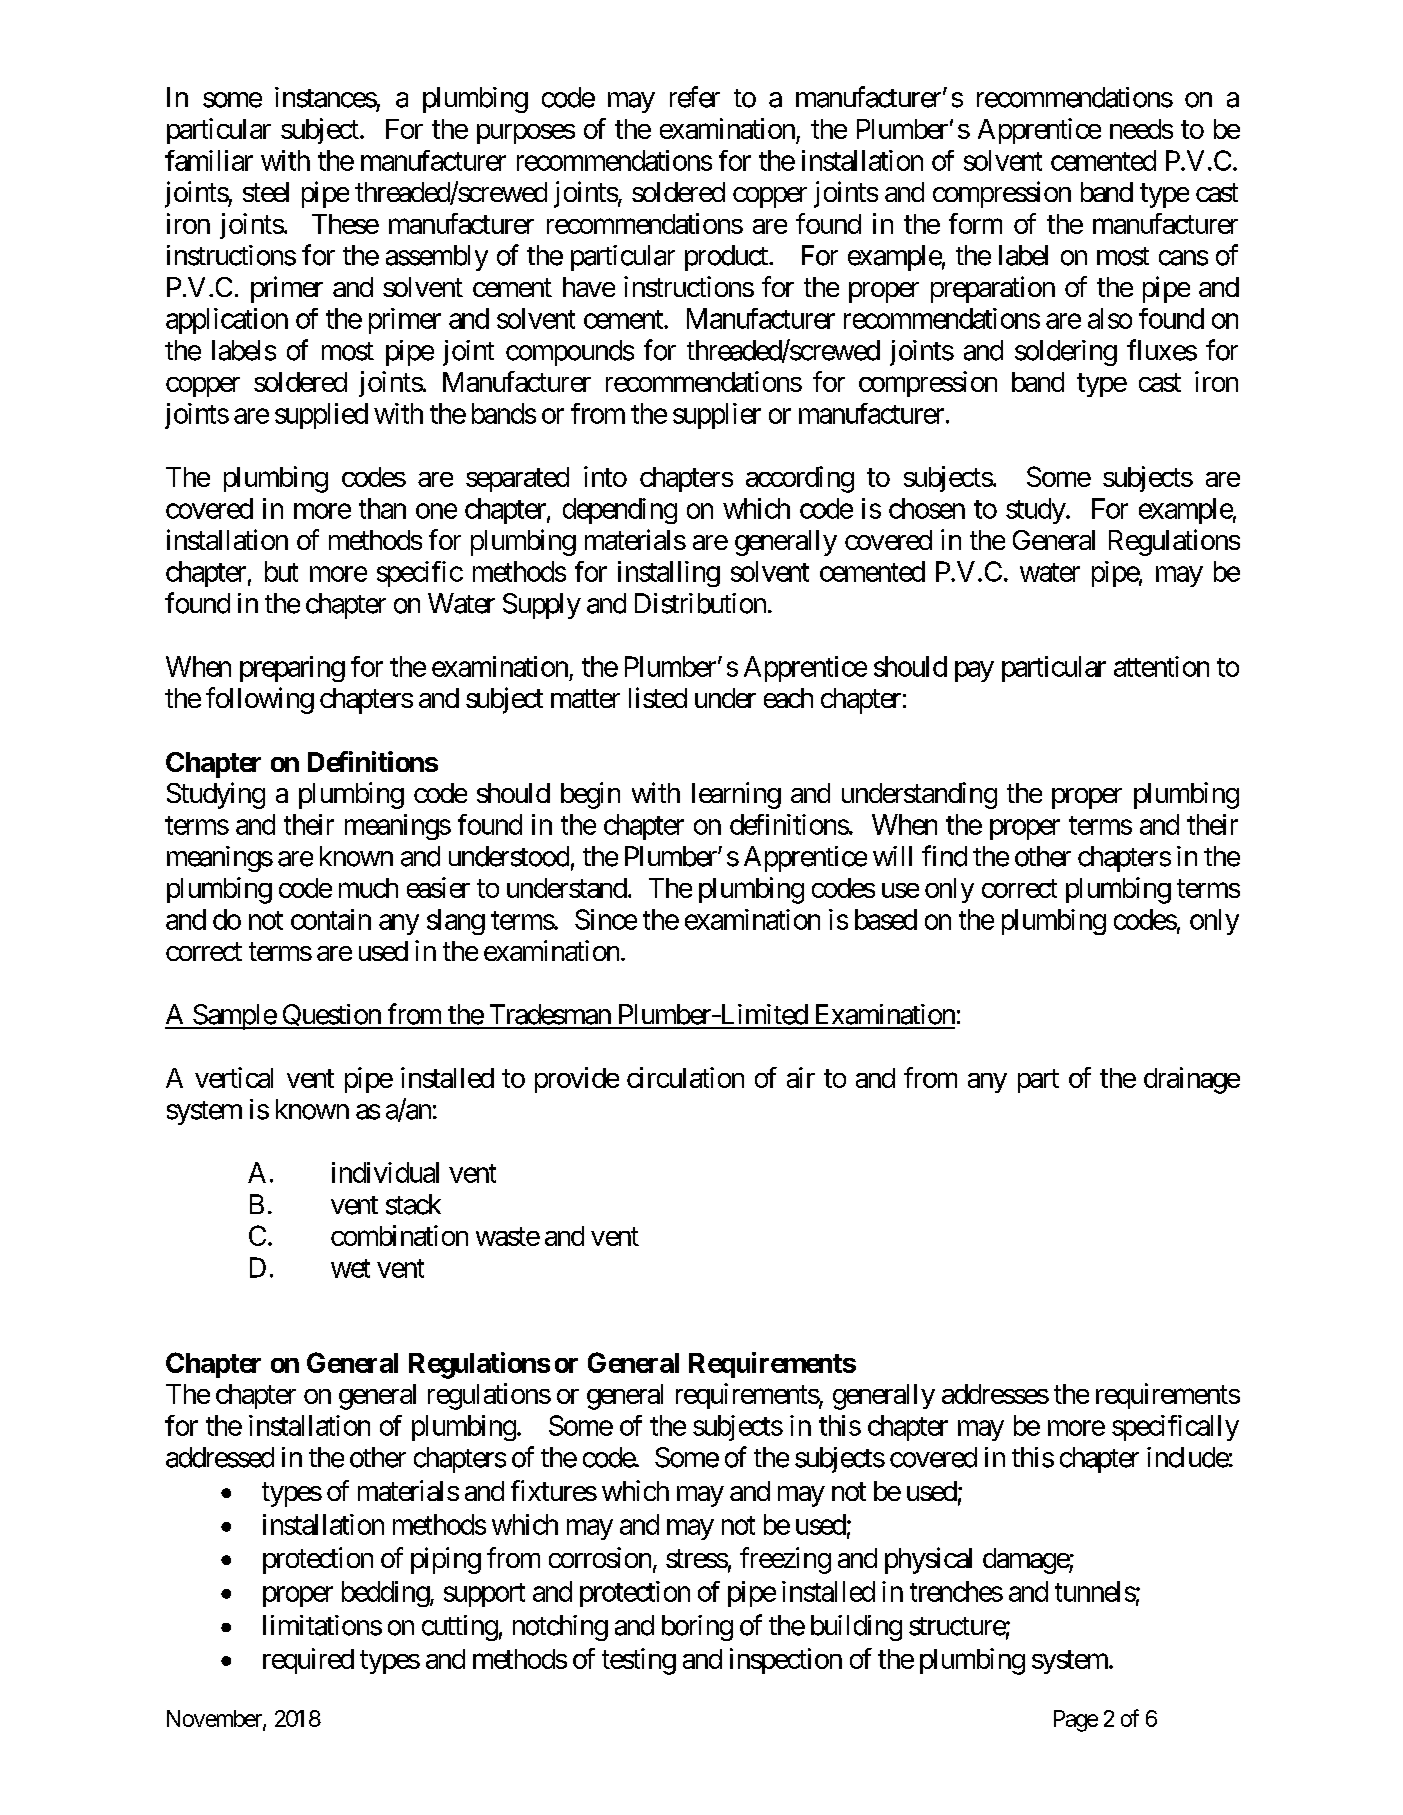  I want to click on air, so click(801, 1077).
